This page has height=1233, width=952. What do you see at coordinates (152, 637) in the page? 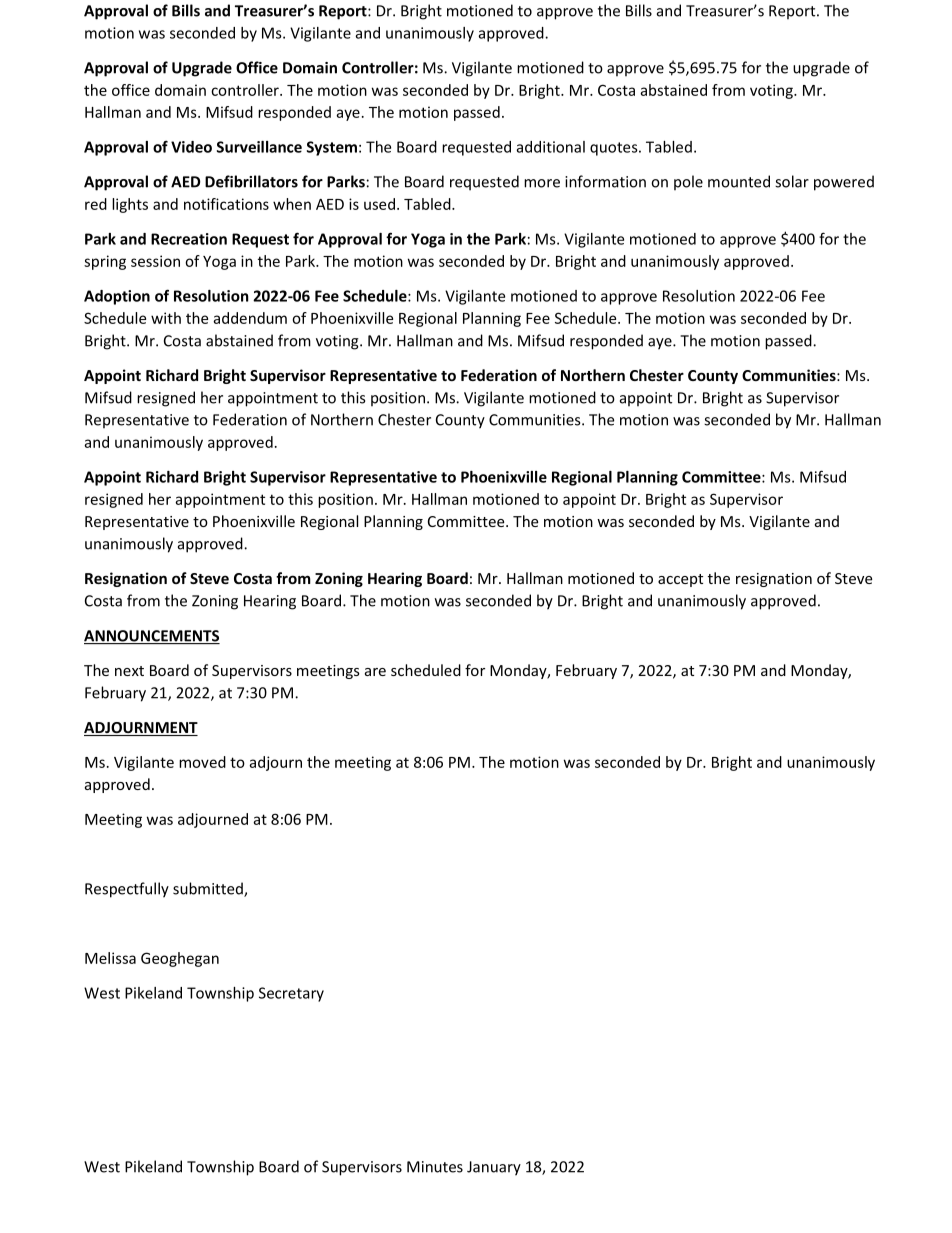
I see `ANNOUNCEMENTS` at bounding box center [152, 637].
